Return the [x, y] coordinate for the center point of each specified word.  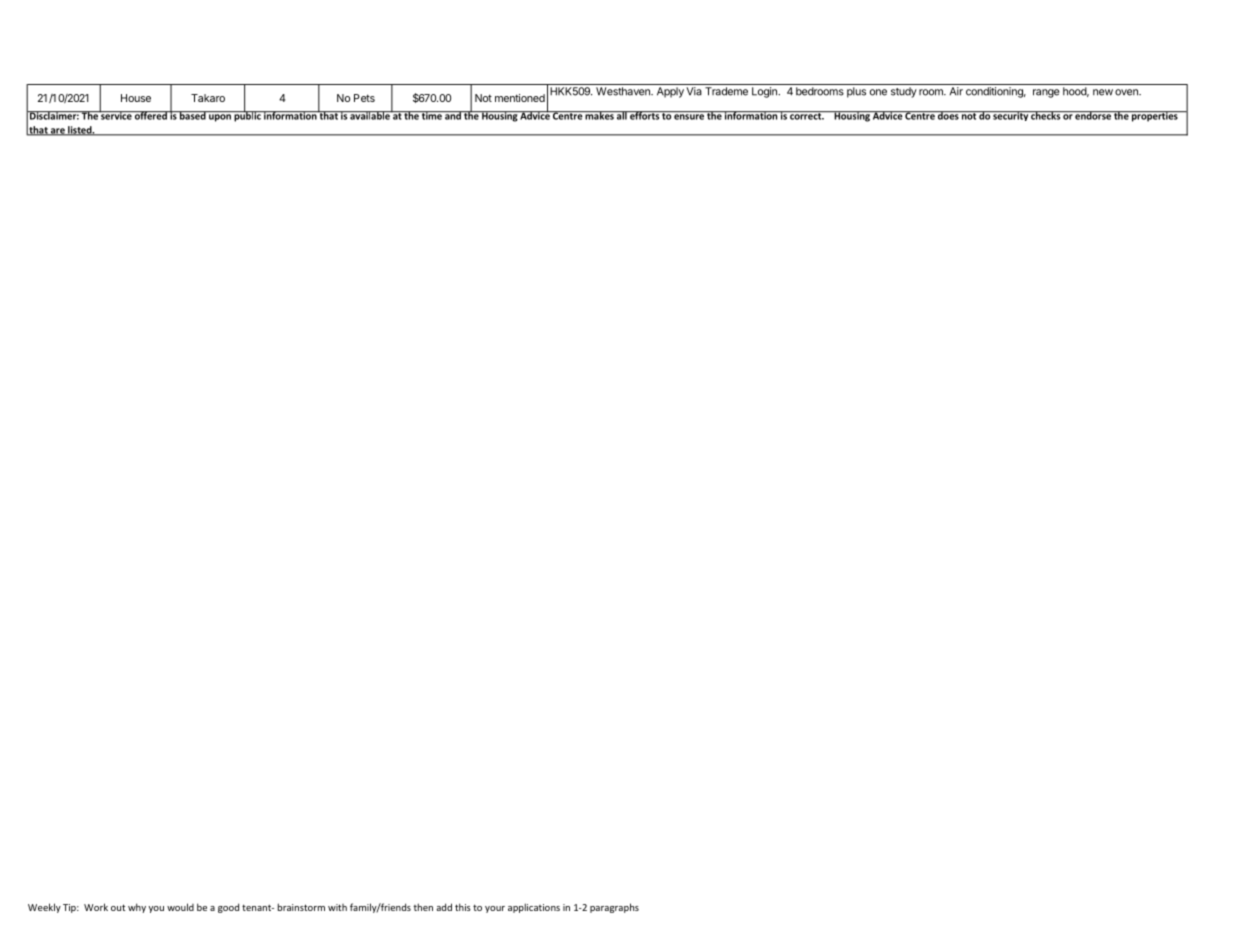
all [622, 115]
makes [600, 115]
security [1010, 116]
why [137, 908]
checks [1045, 115]
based [193, 115]
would [180, 907]
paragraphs [614, 908]
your [495, 909]
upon [220, 118]
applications [534, 908]
